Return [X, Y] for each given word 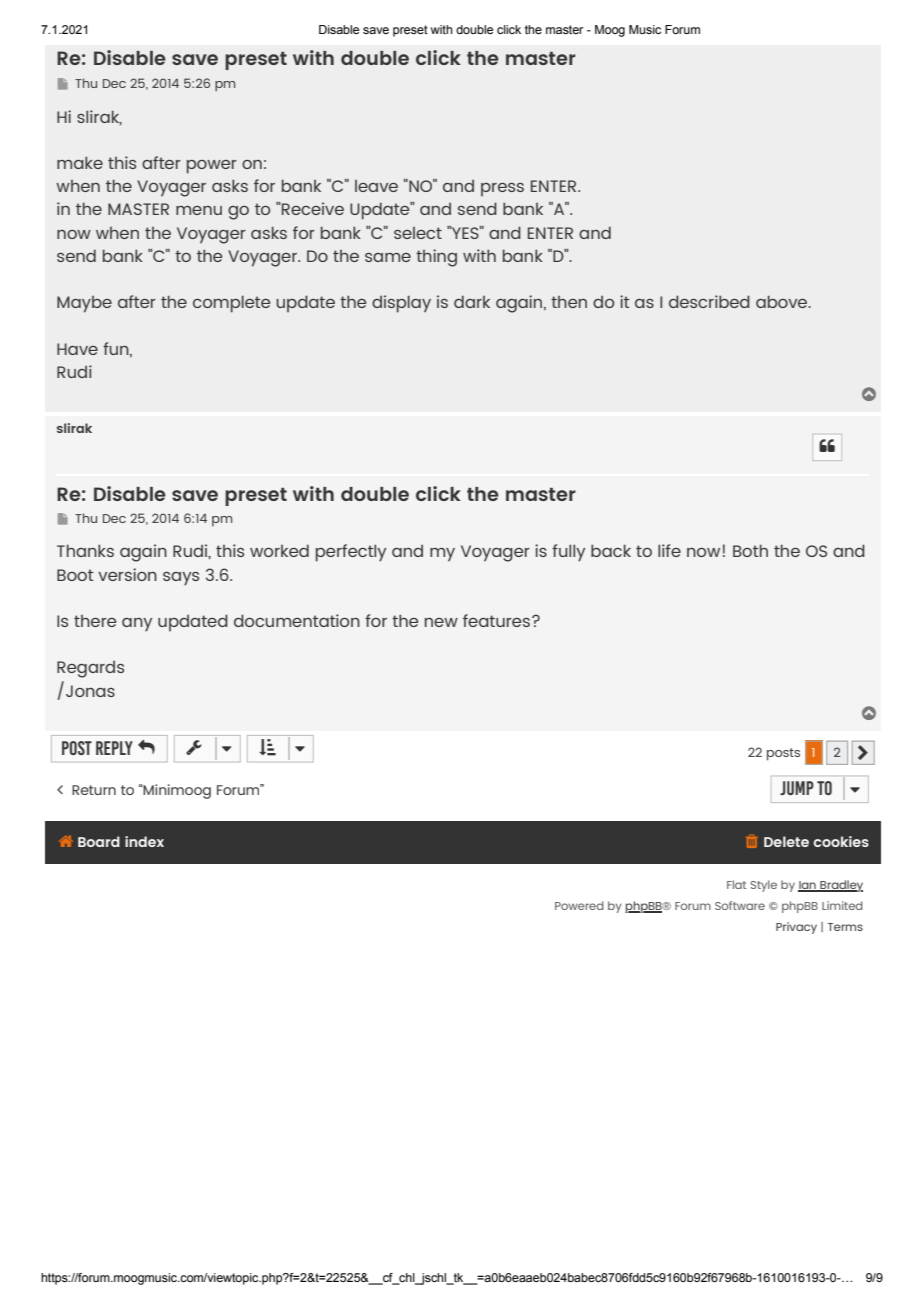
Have [77, 349]
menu [199, 210]
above [783, 301]
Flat [736, 884]
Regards [90, 669]
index [144, 841]
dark [472, 301]
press [502, 189]
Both [750, 550]
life [669, 550]
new [441, 622]
